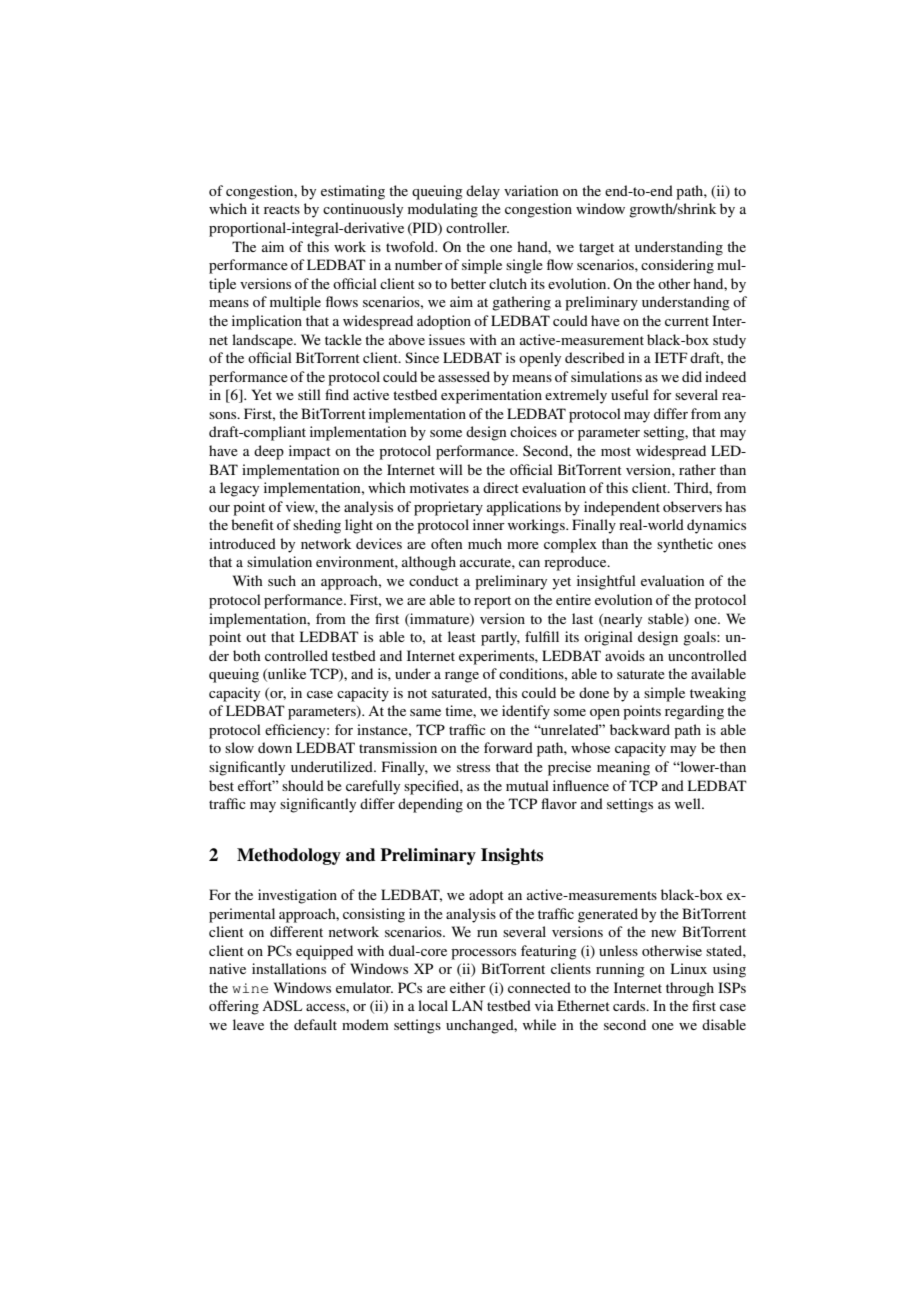 The height and width of the image is (1308, 924). I want to click on reacts, so click(282, 209).
